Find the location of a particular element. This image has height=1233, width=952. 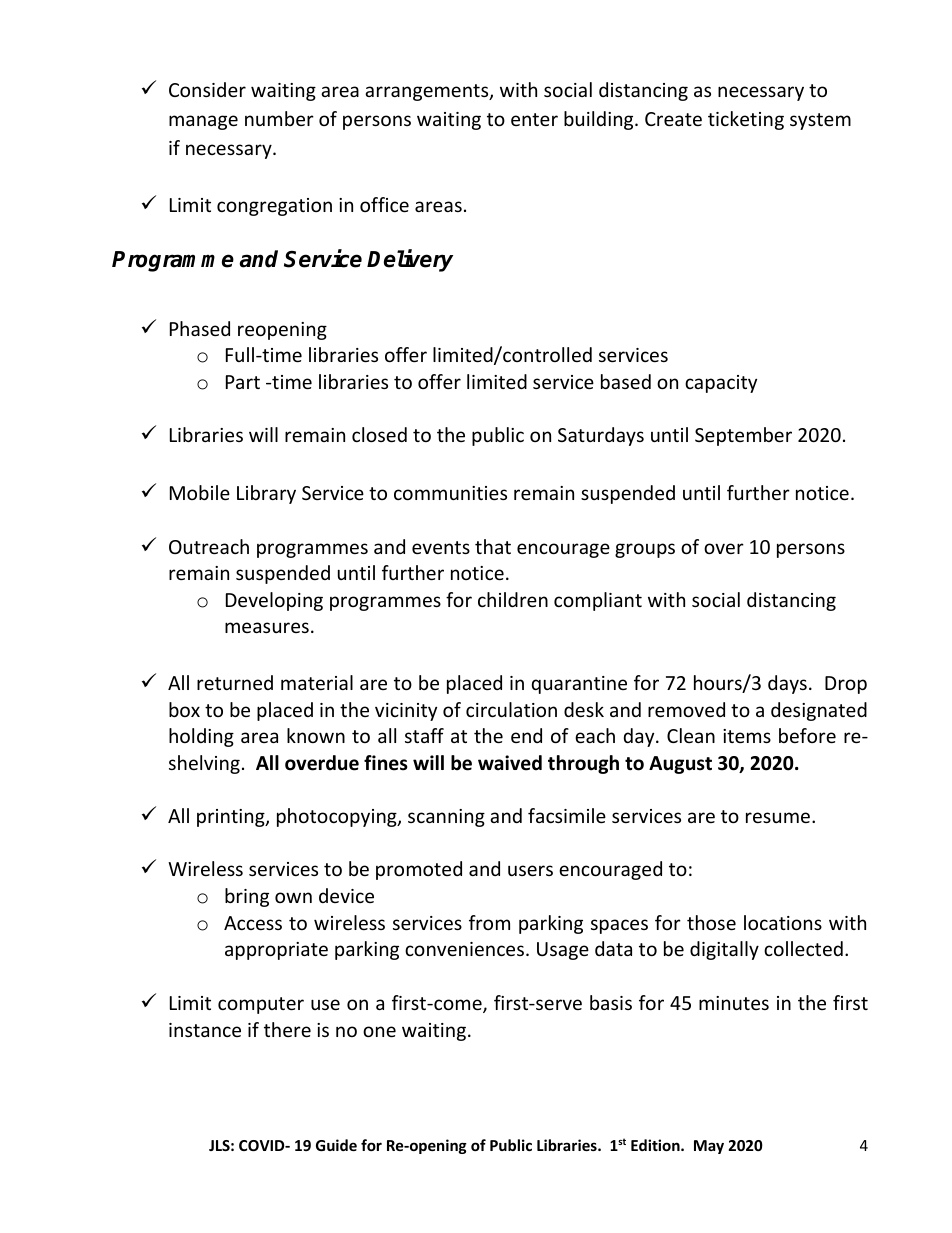

printing is located at coordinates (232, 818).
